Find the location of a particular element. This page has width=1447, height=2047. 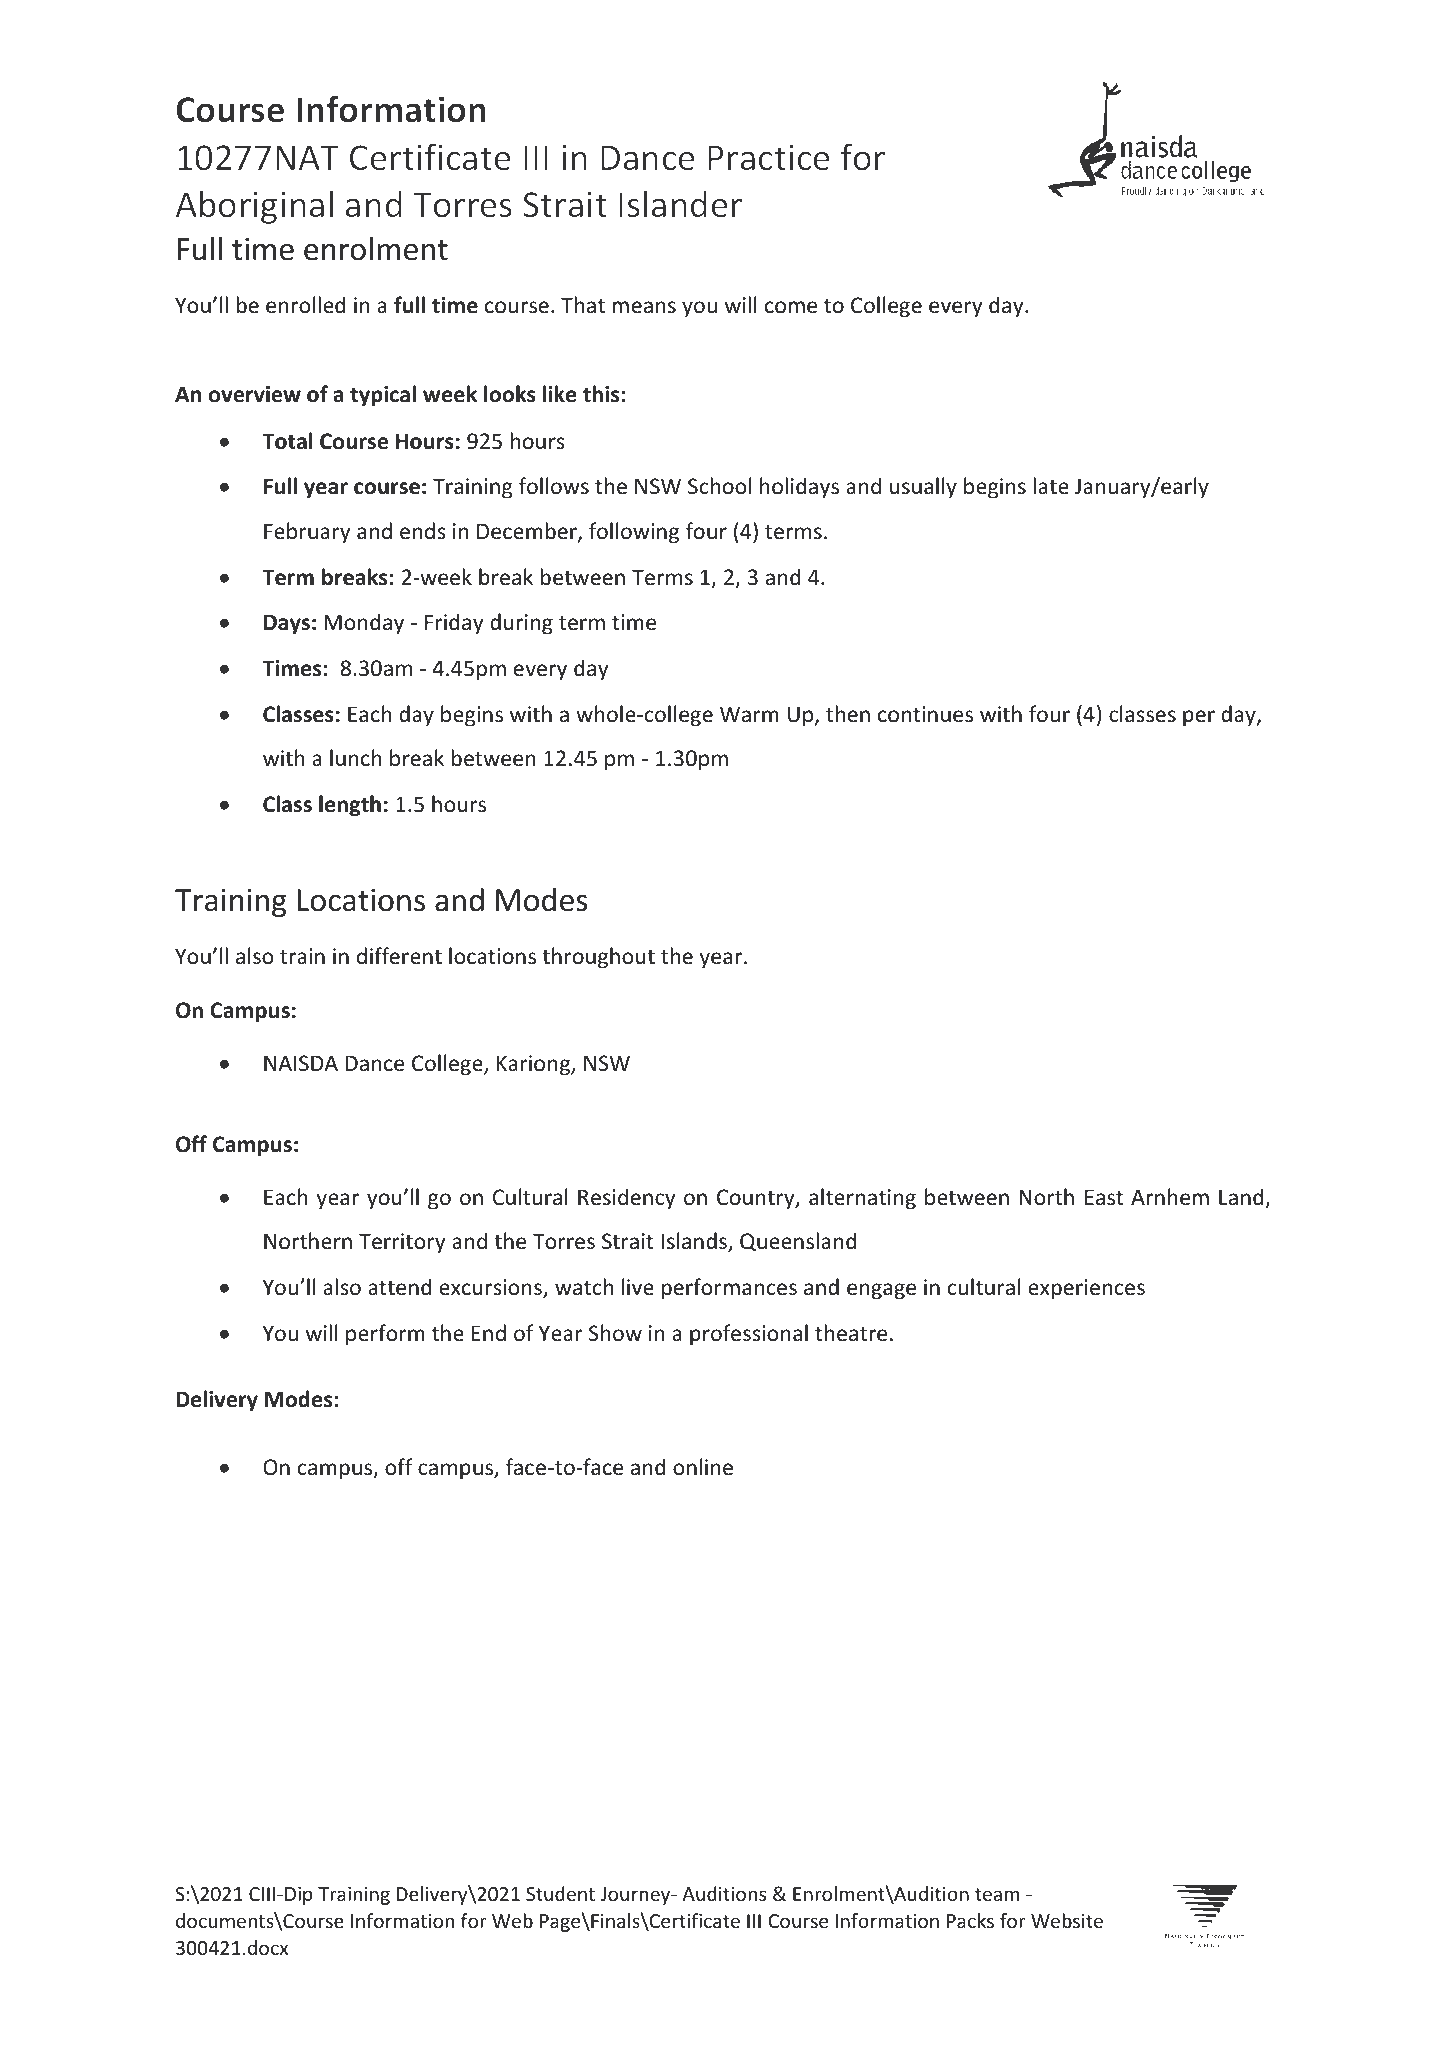

usually is located at coordinates (923, 488).
